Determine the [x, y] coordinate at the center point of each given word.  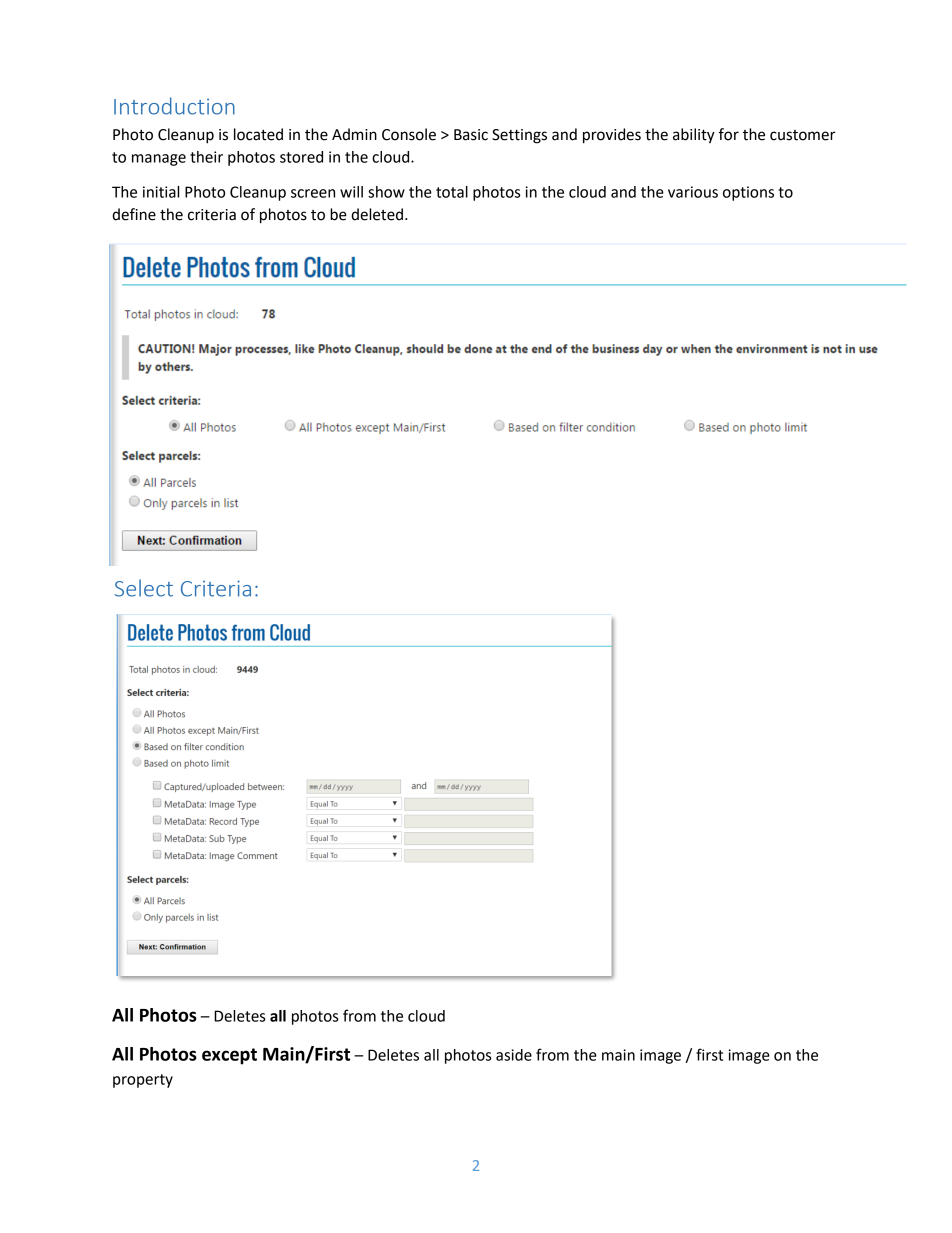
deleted [378, 214]
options [748, 193]
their [206, 157]
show [386, 192]
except [229, 1056]
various [693, 192]
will [351, 192]
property [143, 1081]
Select [144, 588]
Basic [471, 135]
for [729, 134]
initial [161, 192]
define [134, 214]
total [452, 192]
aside [514, 1055]
